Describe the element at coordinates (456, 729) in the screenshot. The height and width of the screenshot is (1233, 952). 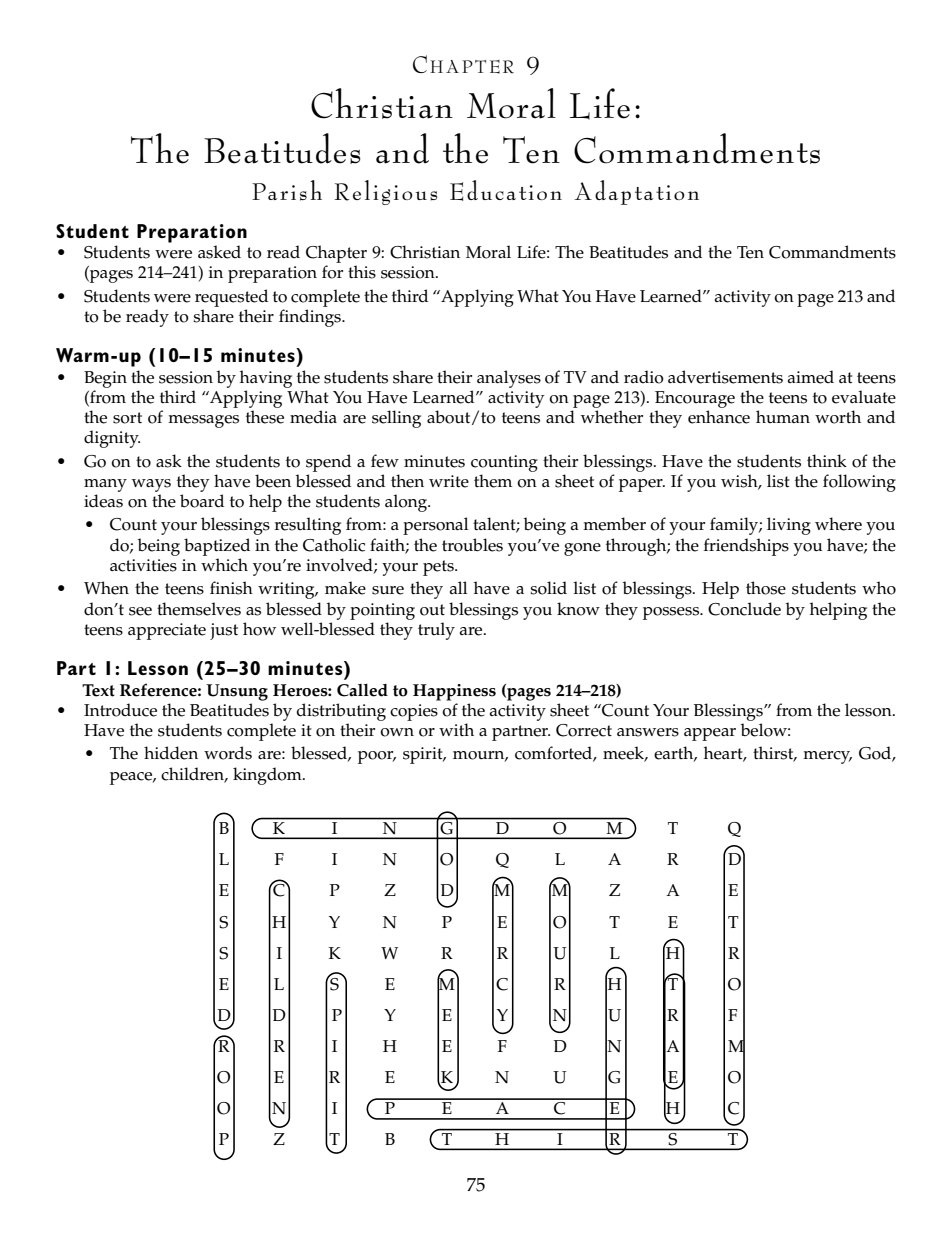
I see `with` at that location.
